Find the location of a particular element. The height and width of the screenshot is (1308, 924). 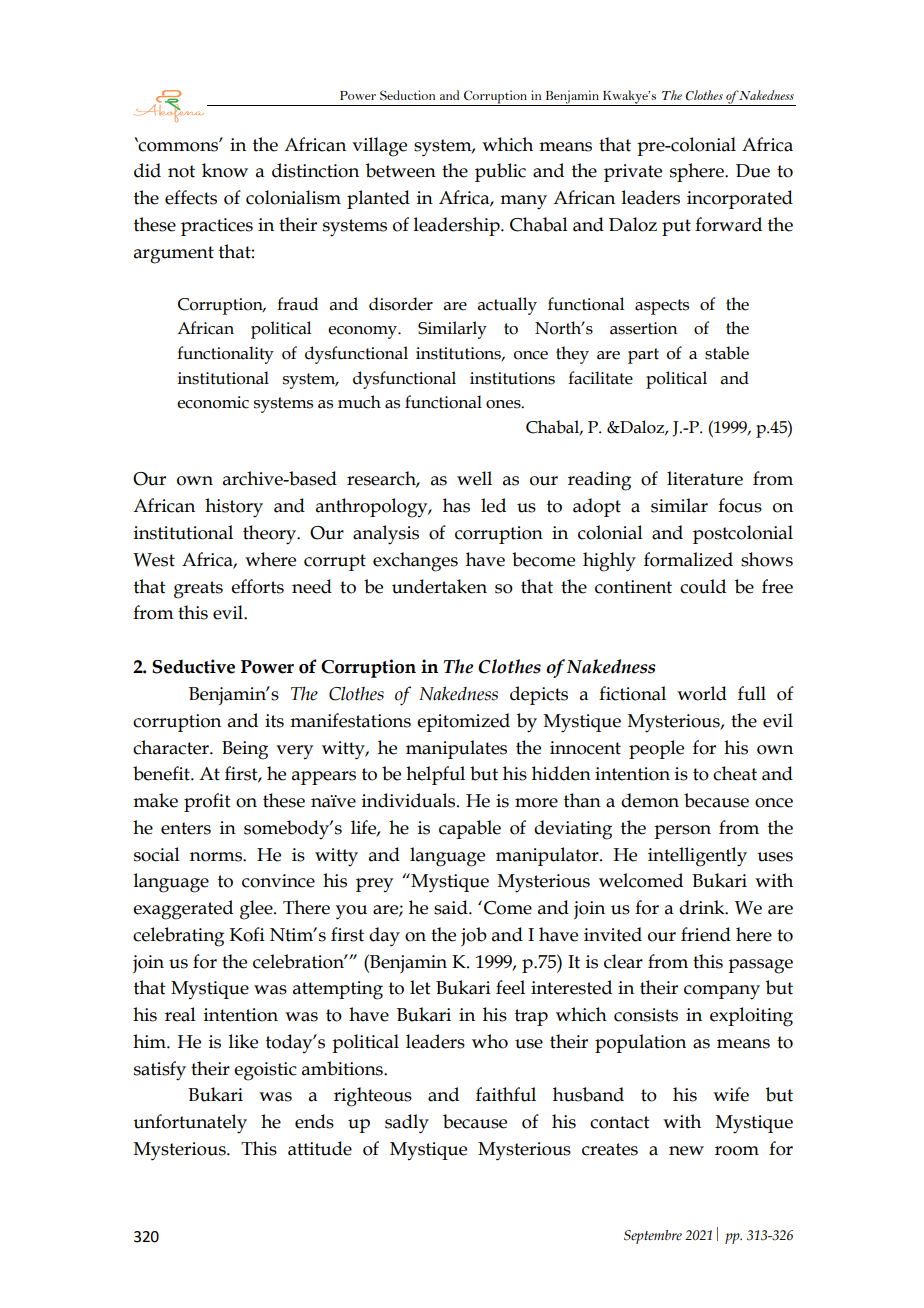

Due is located at coordinates (753, 171).
